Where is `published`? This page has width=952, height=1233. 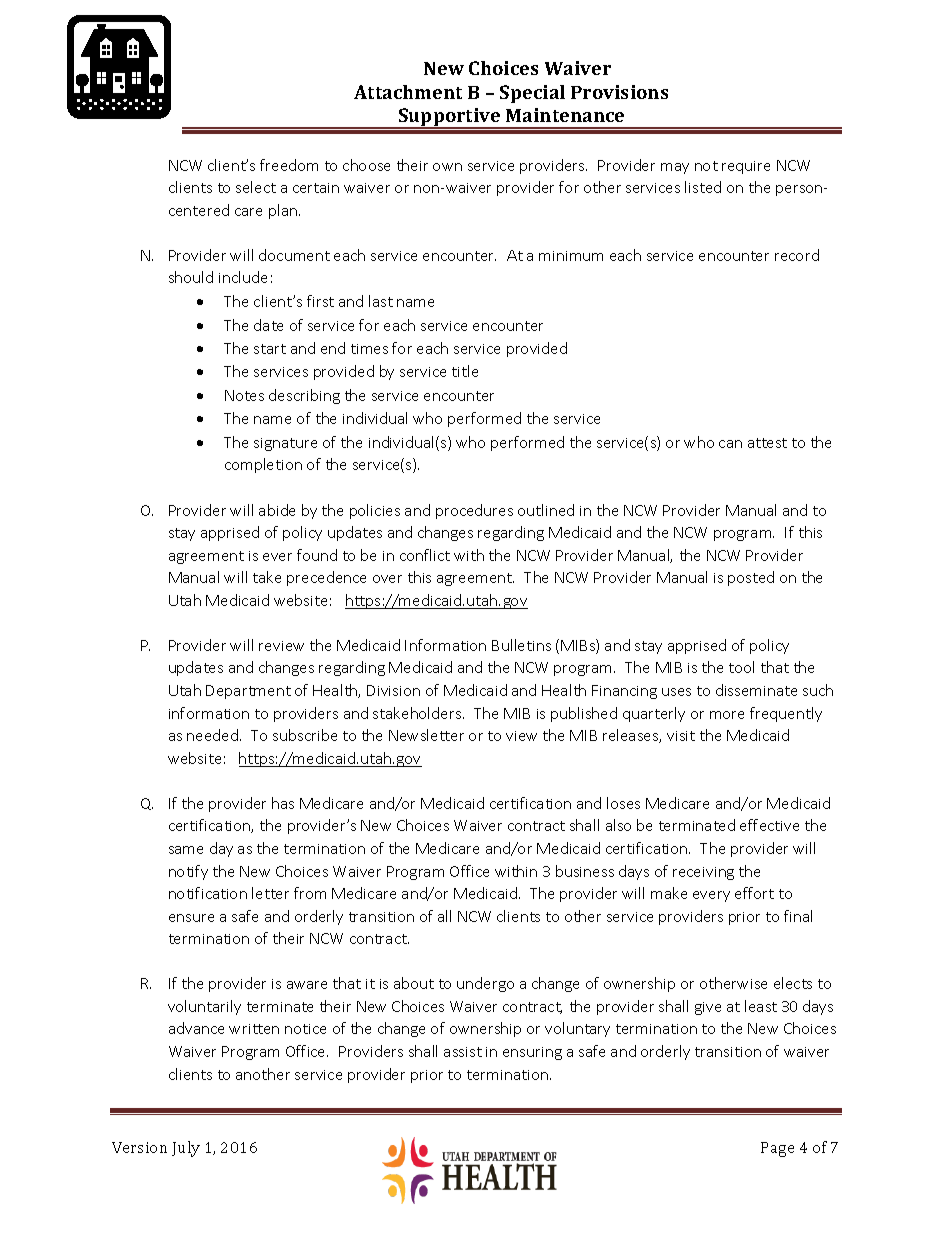 published is located at coordinates (584, 714).
